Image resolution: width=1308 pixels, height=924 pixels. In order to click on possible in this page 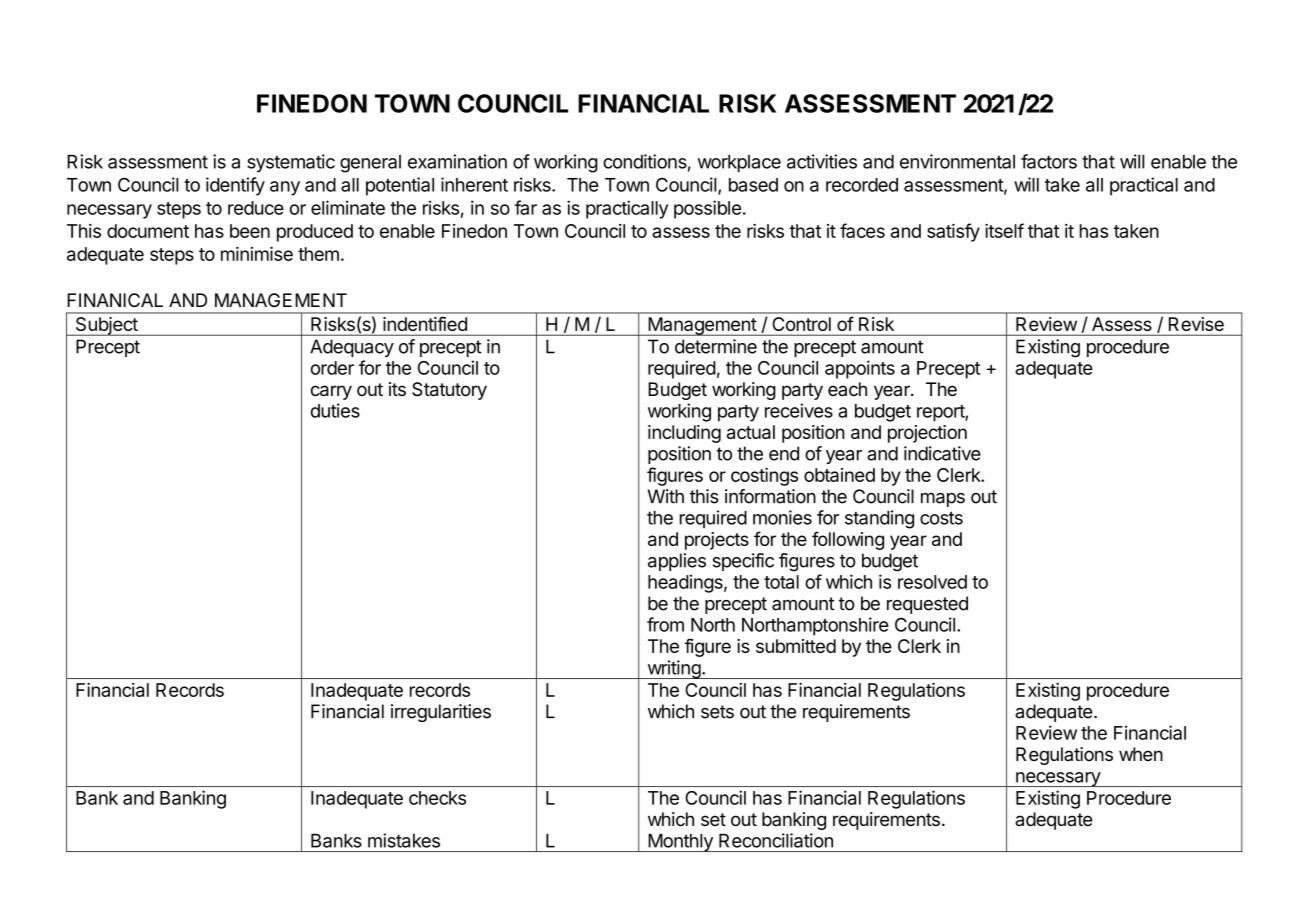, I will do `click(707, 209)`.
